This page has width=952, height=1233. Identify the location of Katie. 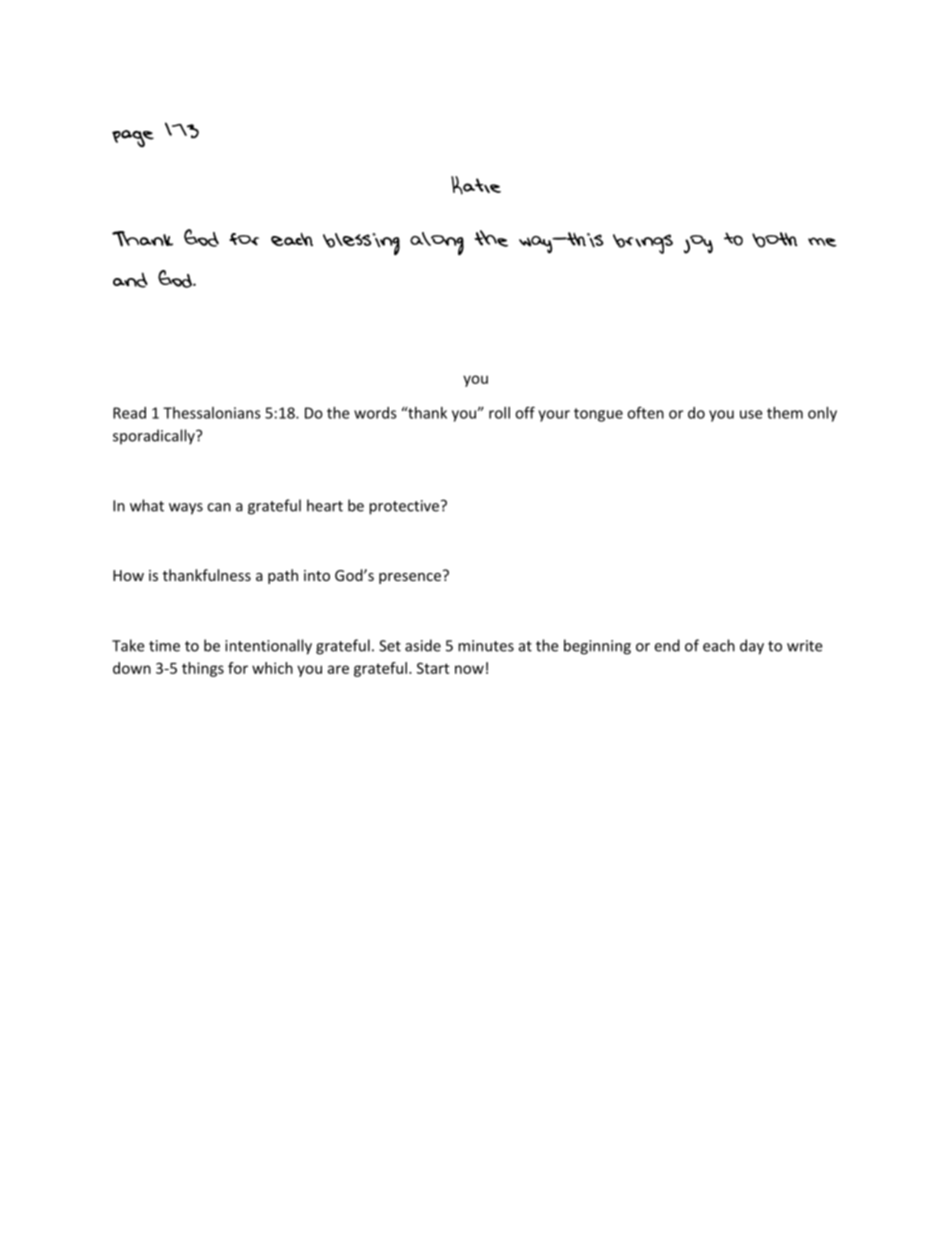
(476, 185).
